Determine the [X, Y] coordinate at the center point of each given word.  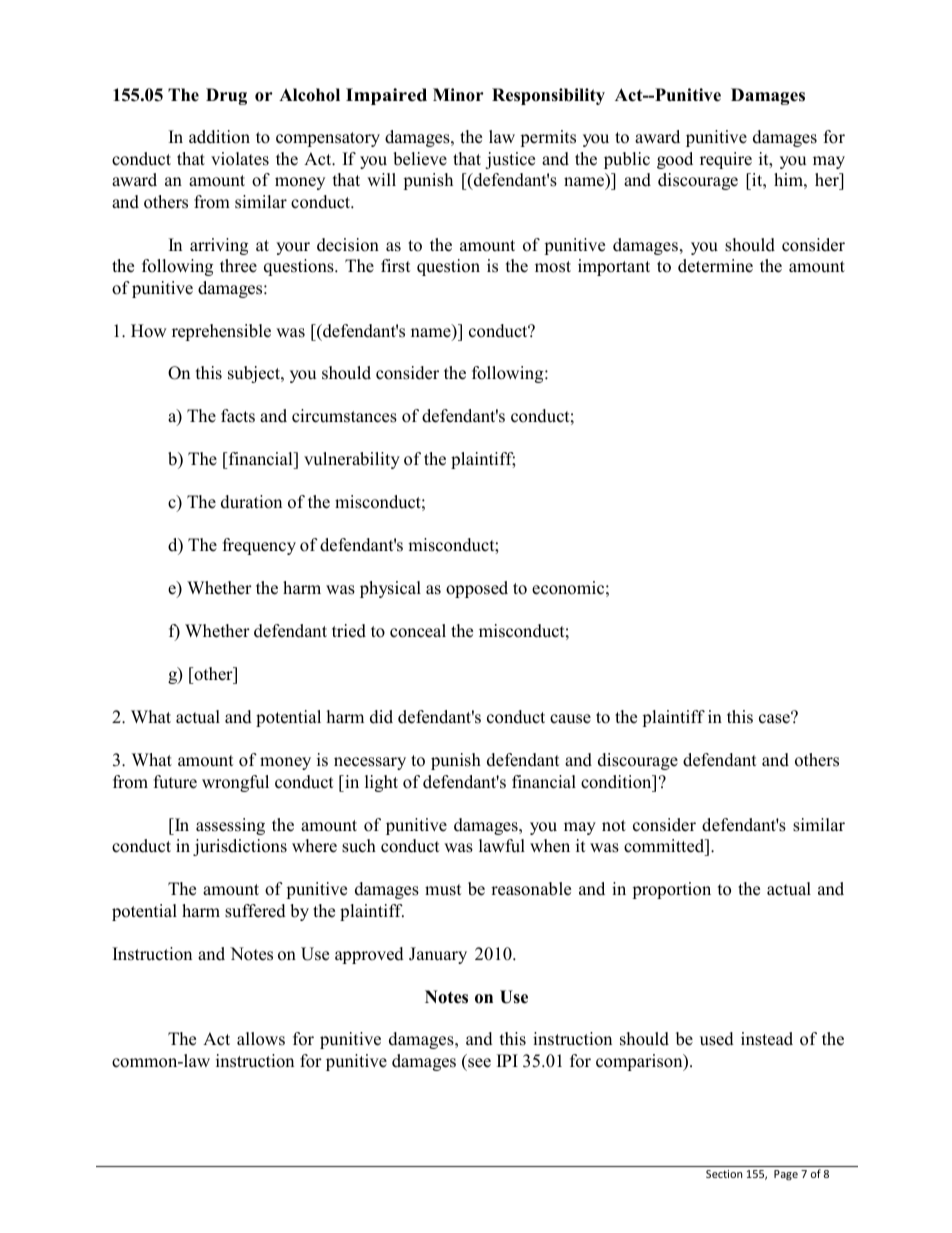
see [479, 1063]
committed [665, 846]
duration [251, 502]
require [726, 160]
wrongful [235, 783]
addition [219, 137]
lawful [502, 846]
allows [261, 1039]
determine [715, 266]
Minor [458, 95]
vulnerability [352, 460]
